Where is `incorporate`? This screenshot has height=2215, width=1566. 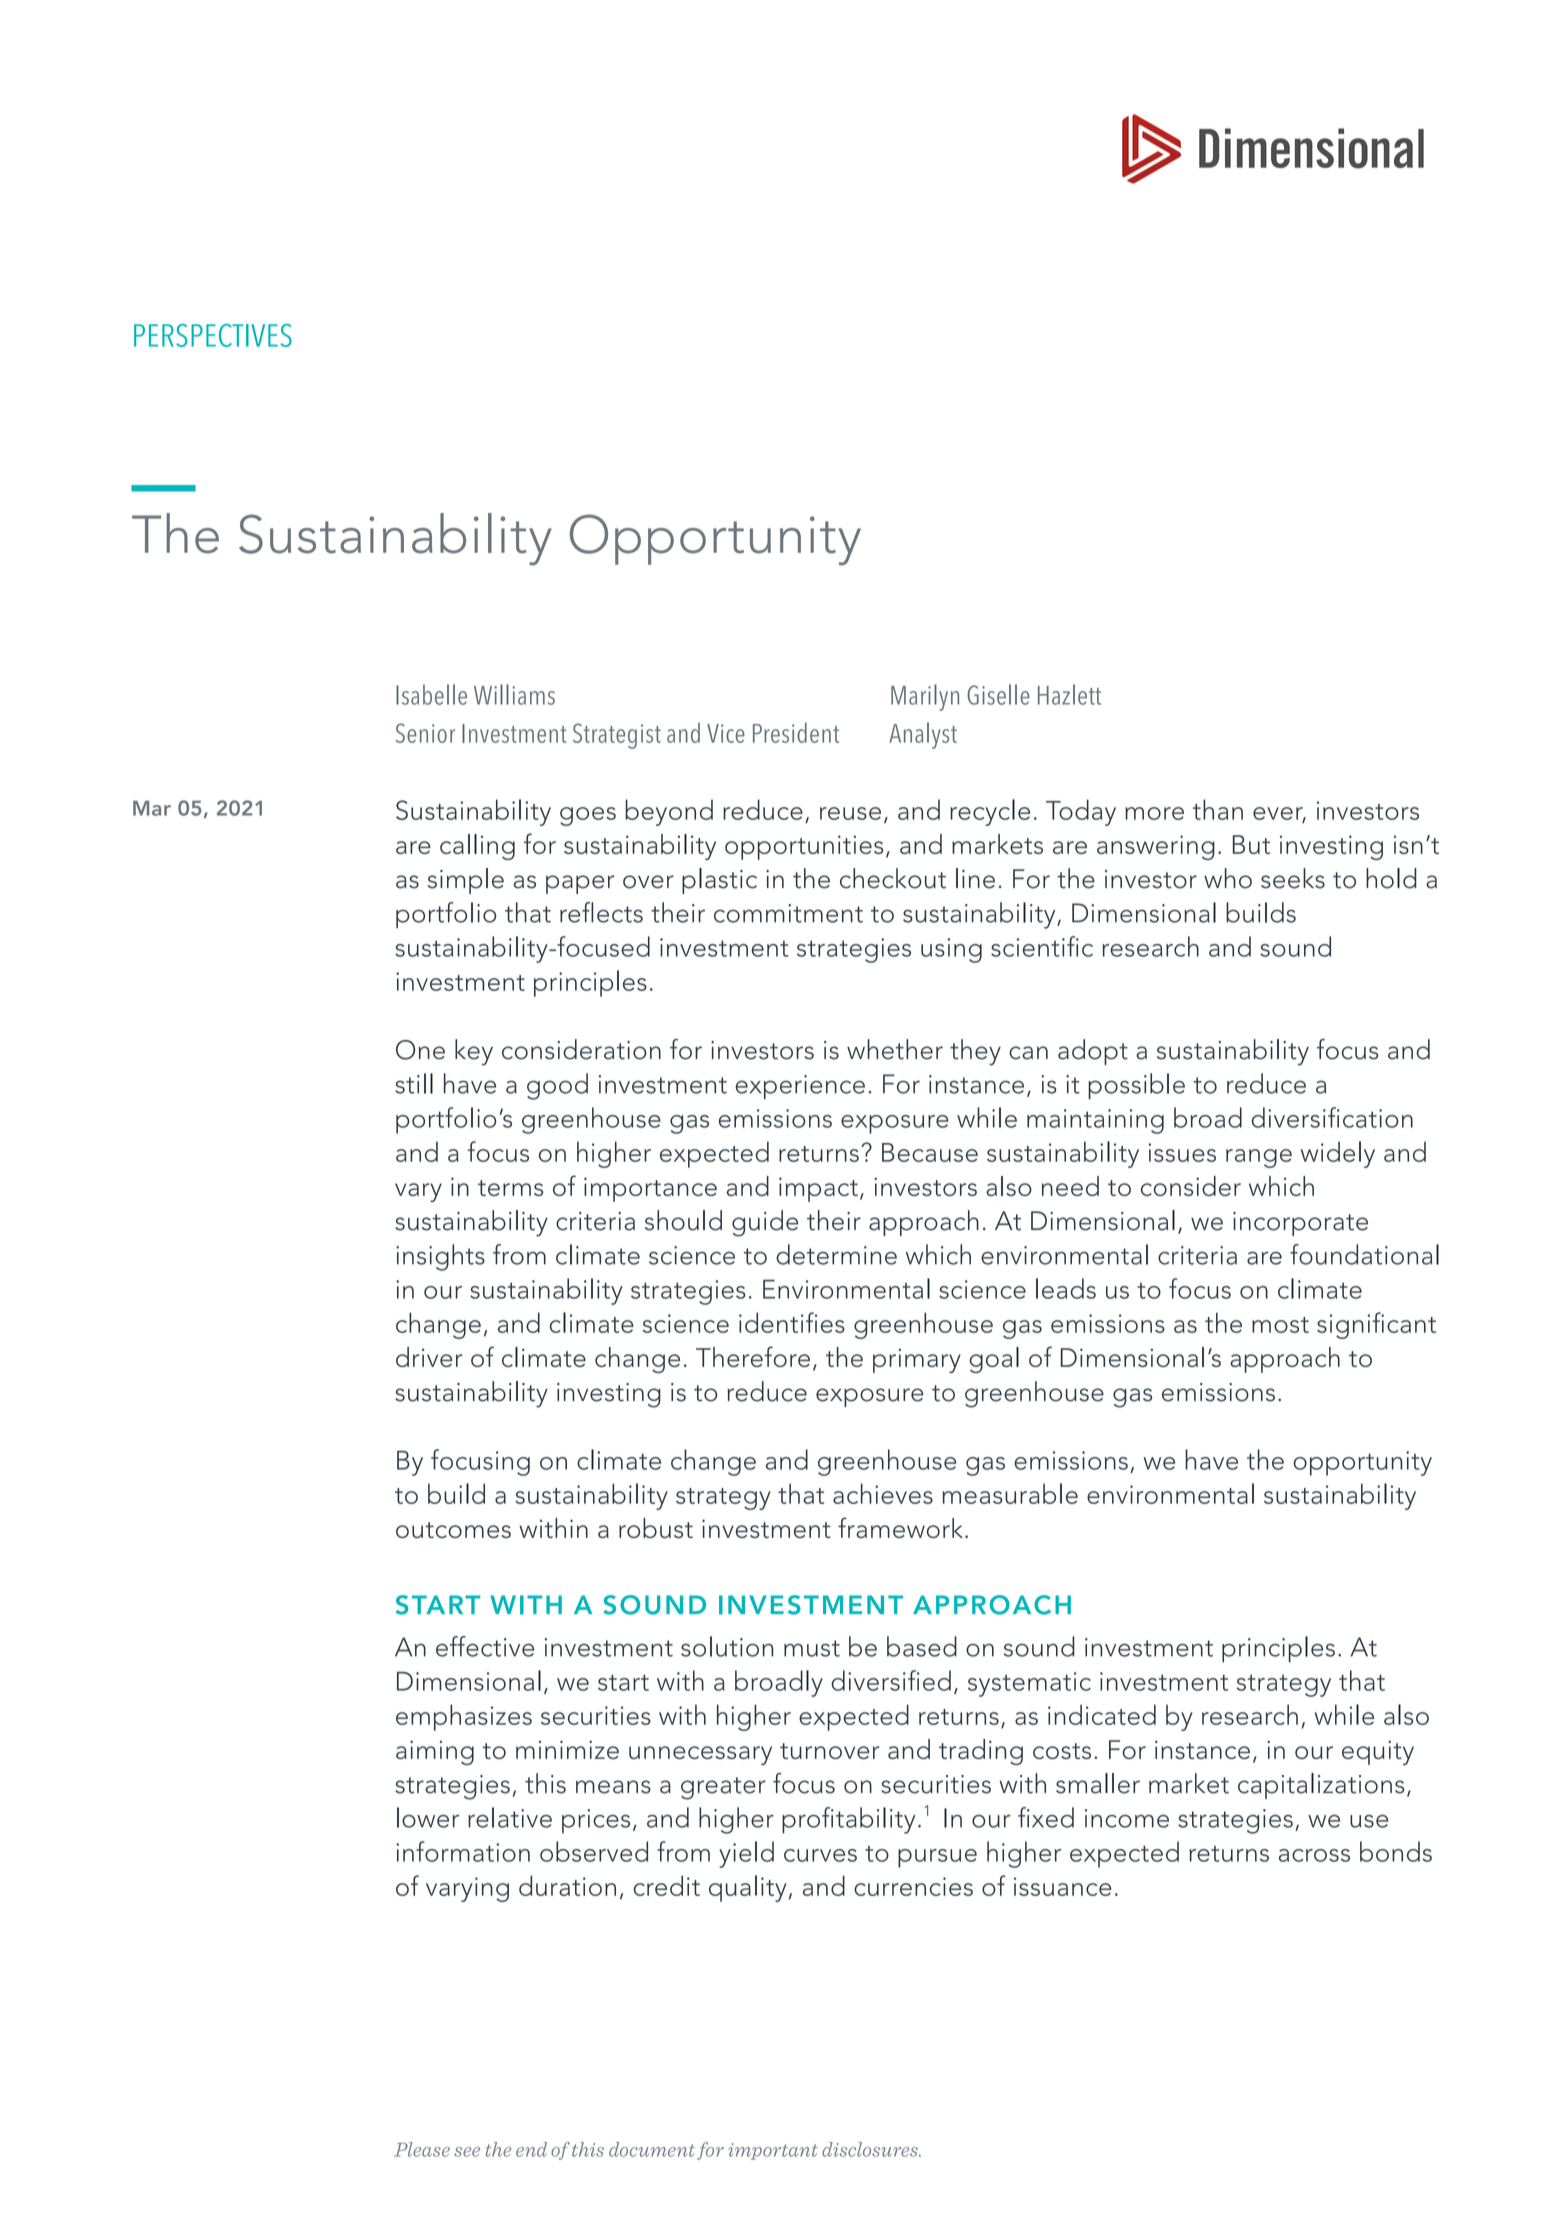
incorporate is located at coordinates (1300, 1224).
